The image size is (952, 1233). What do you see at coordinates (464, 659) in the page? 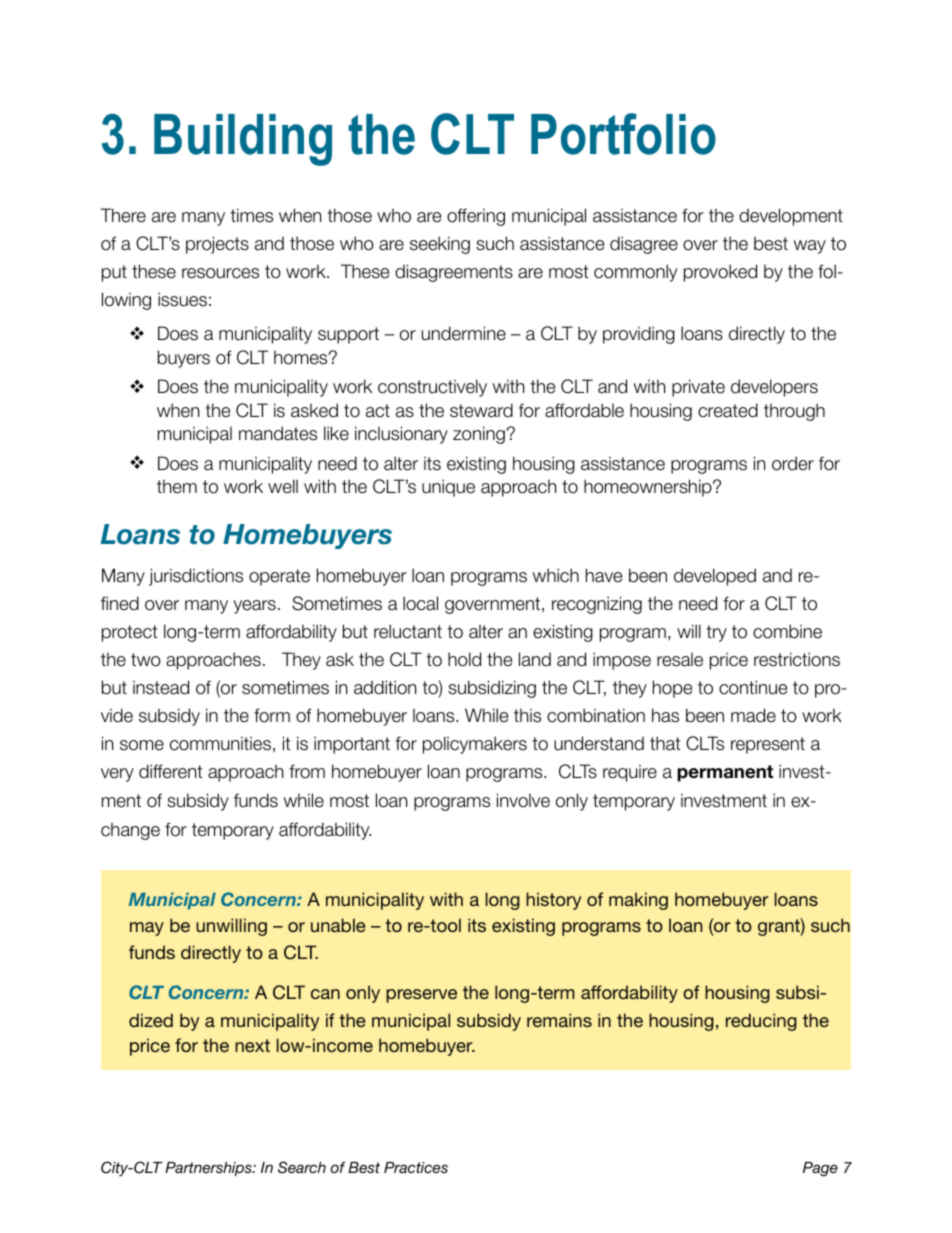
I see `hold` at bounding box center [464, 659].
